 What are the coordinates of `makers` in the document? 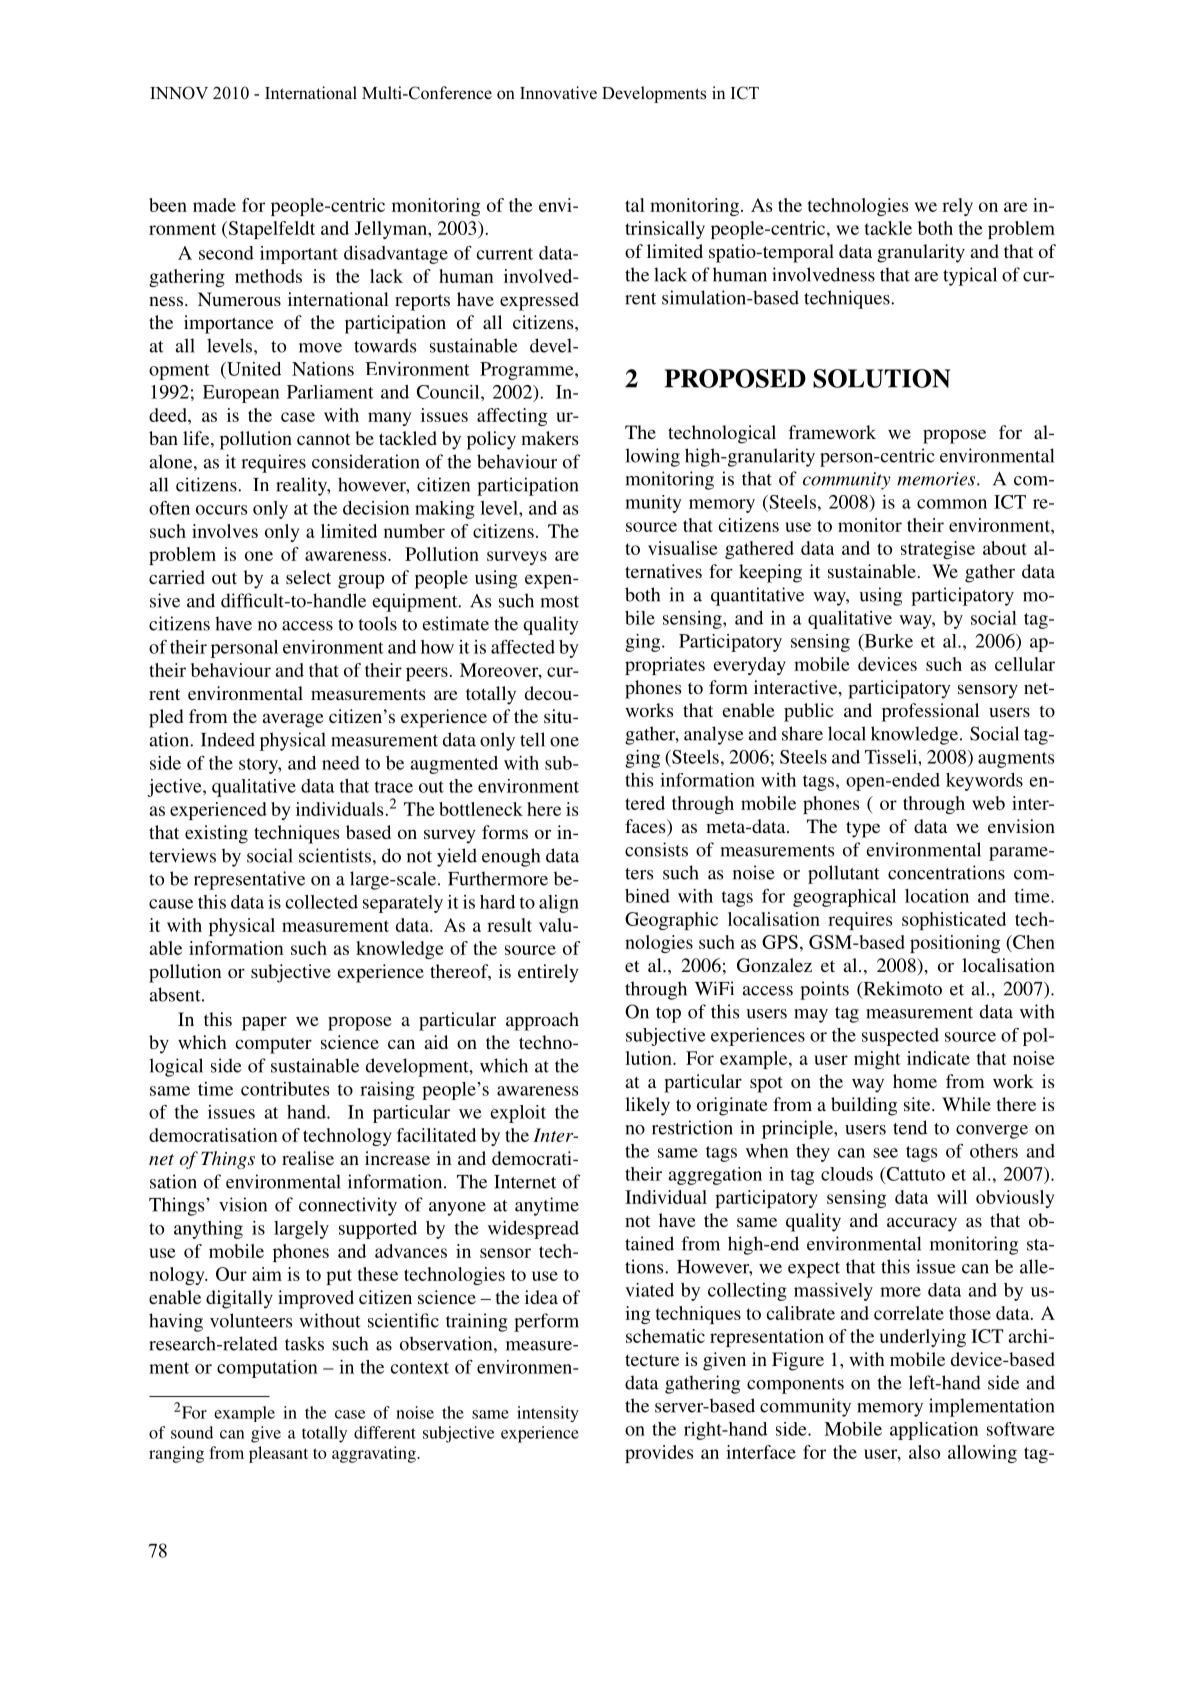 It's located at (549, 438).
